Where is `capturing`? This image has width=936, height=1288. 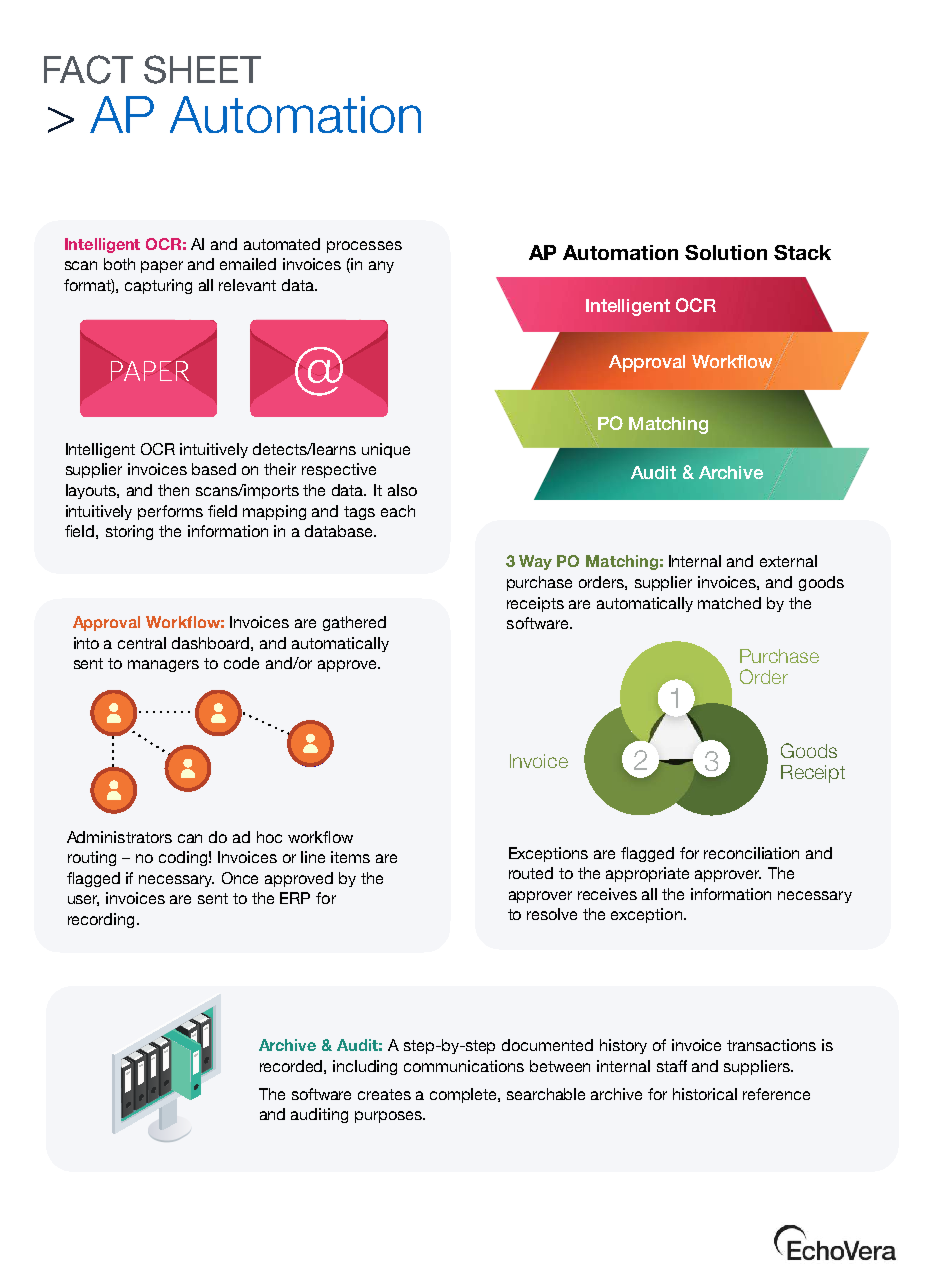
capturing is located at coordinates (158, 286).
